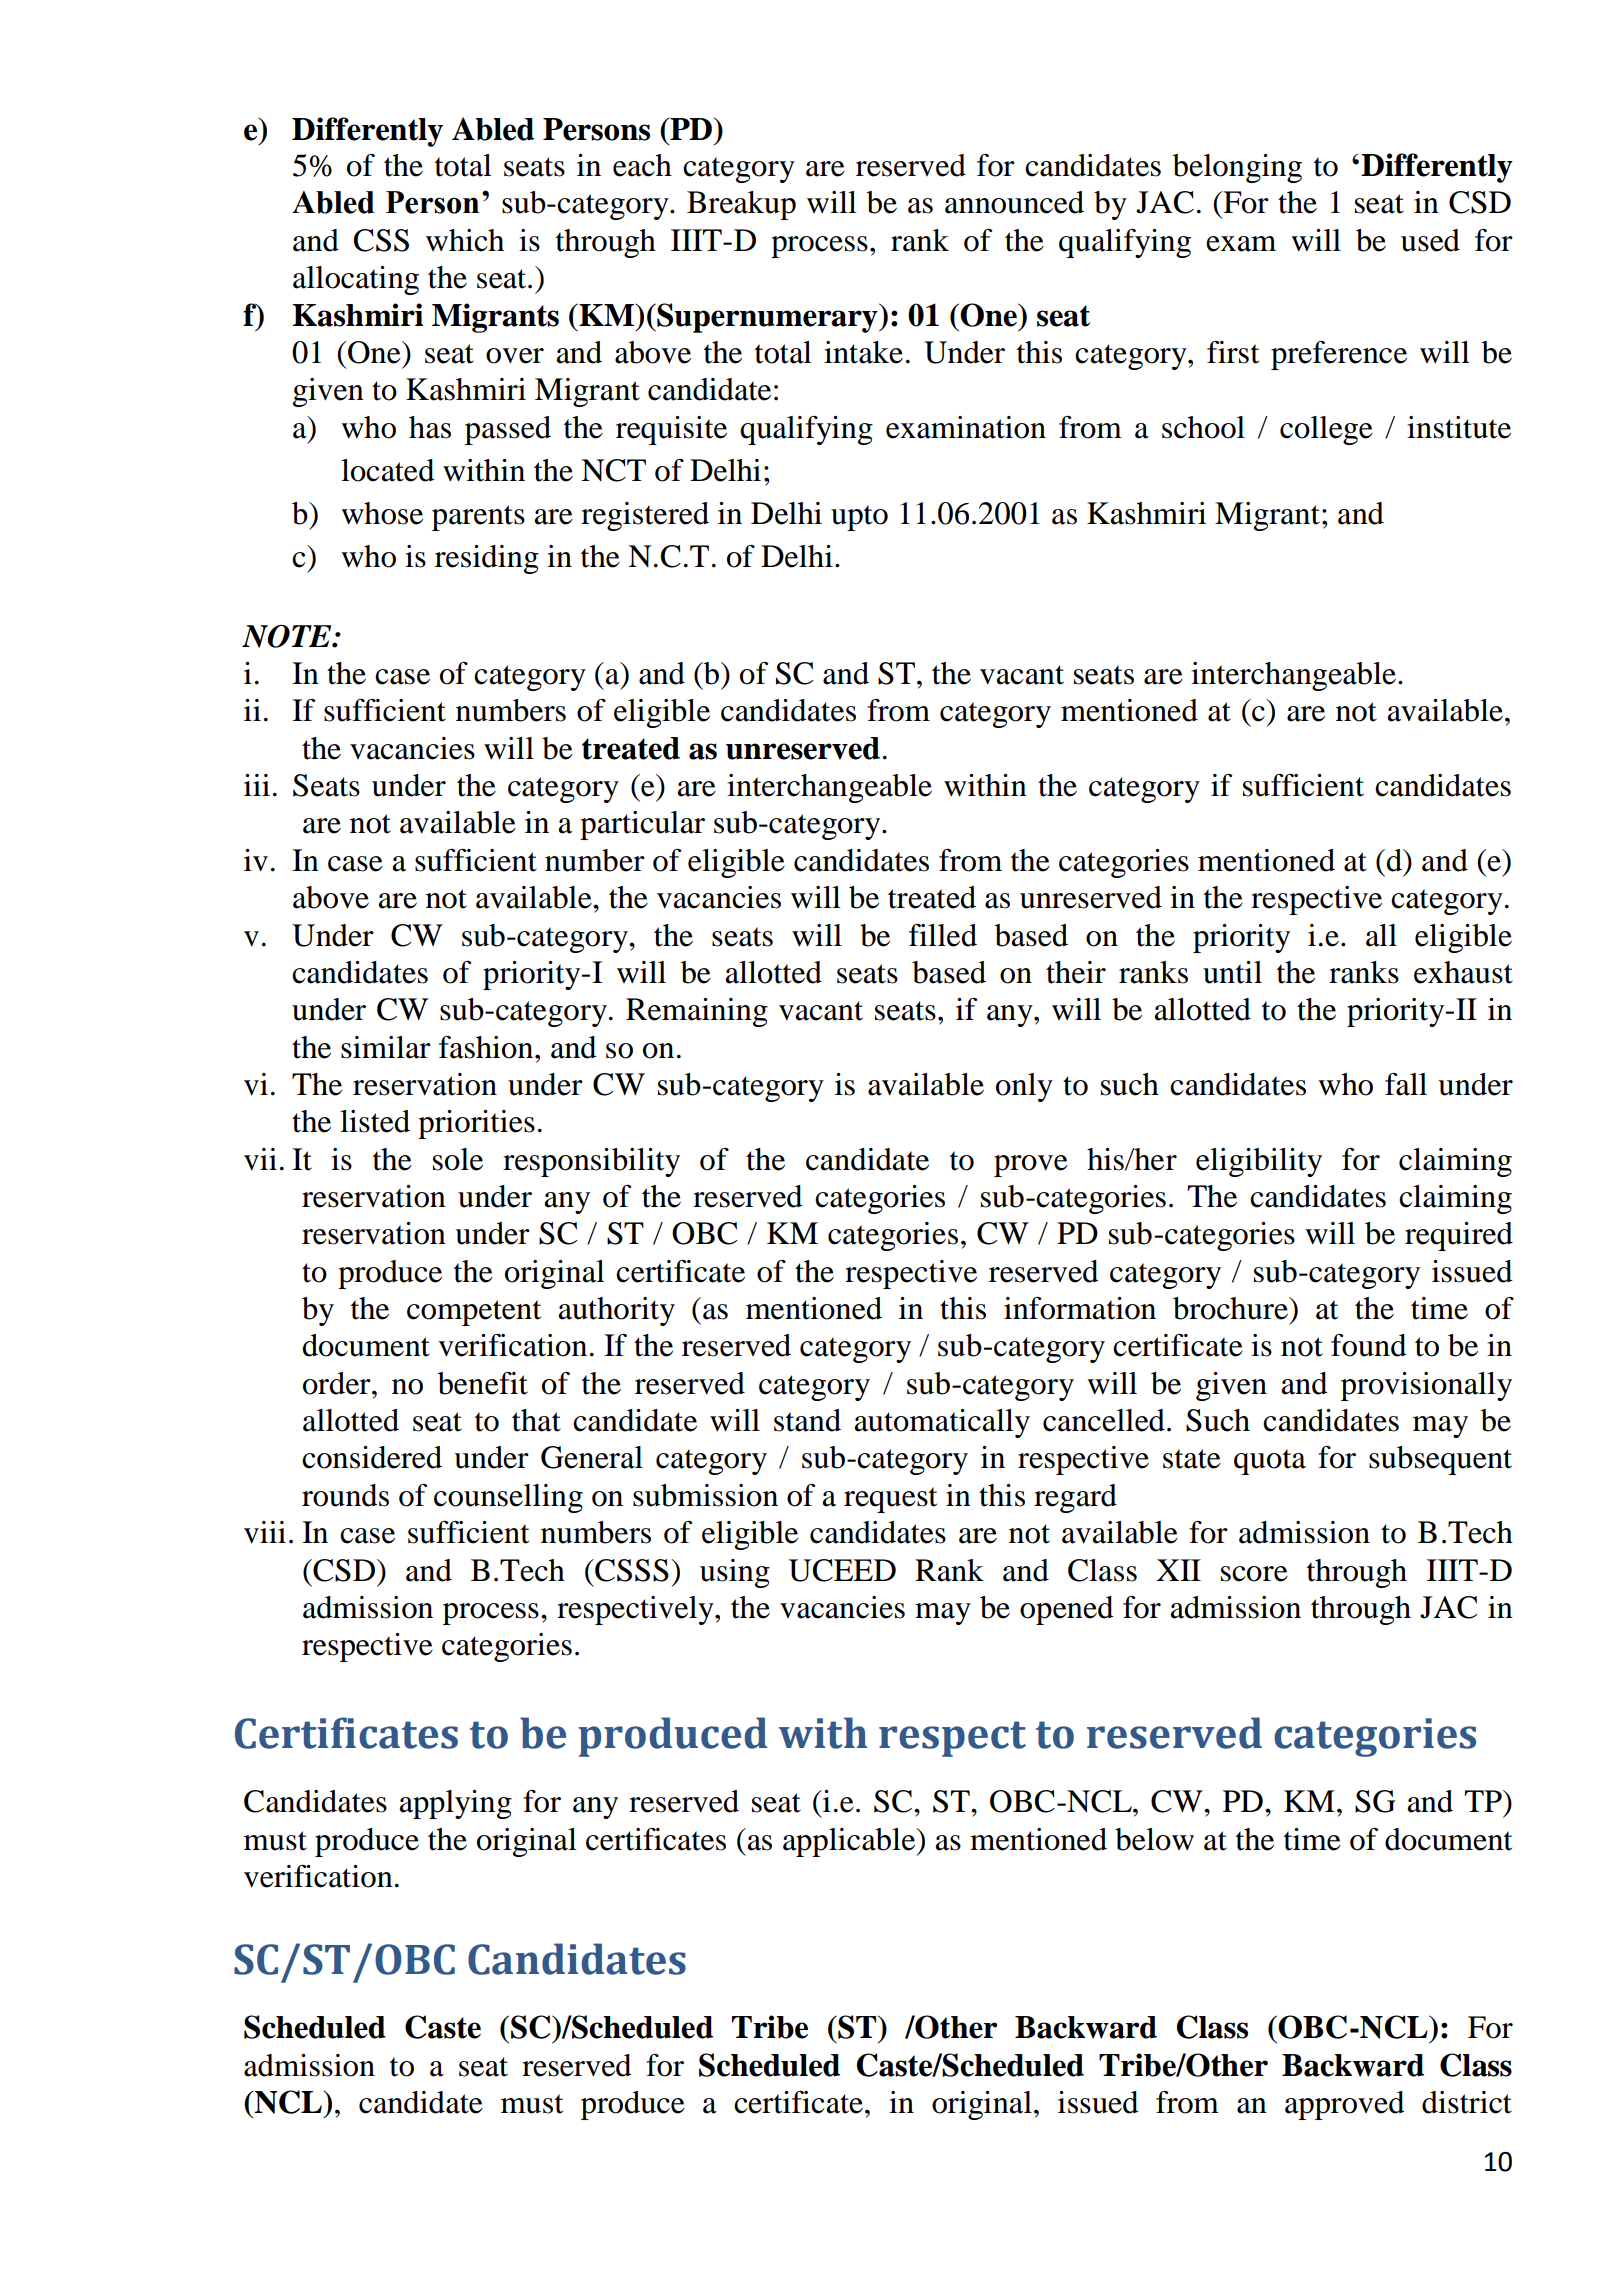 The image size is (1610, 2276). I want to click on considered, so click(372, 1457).
